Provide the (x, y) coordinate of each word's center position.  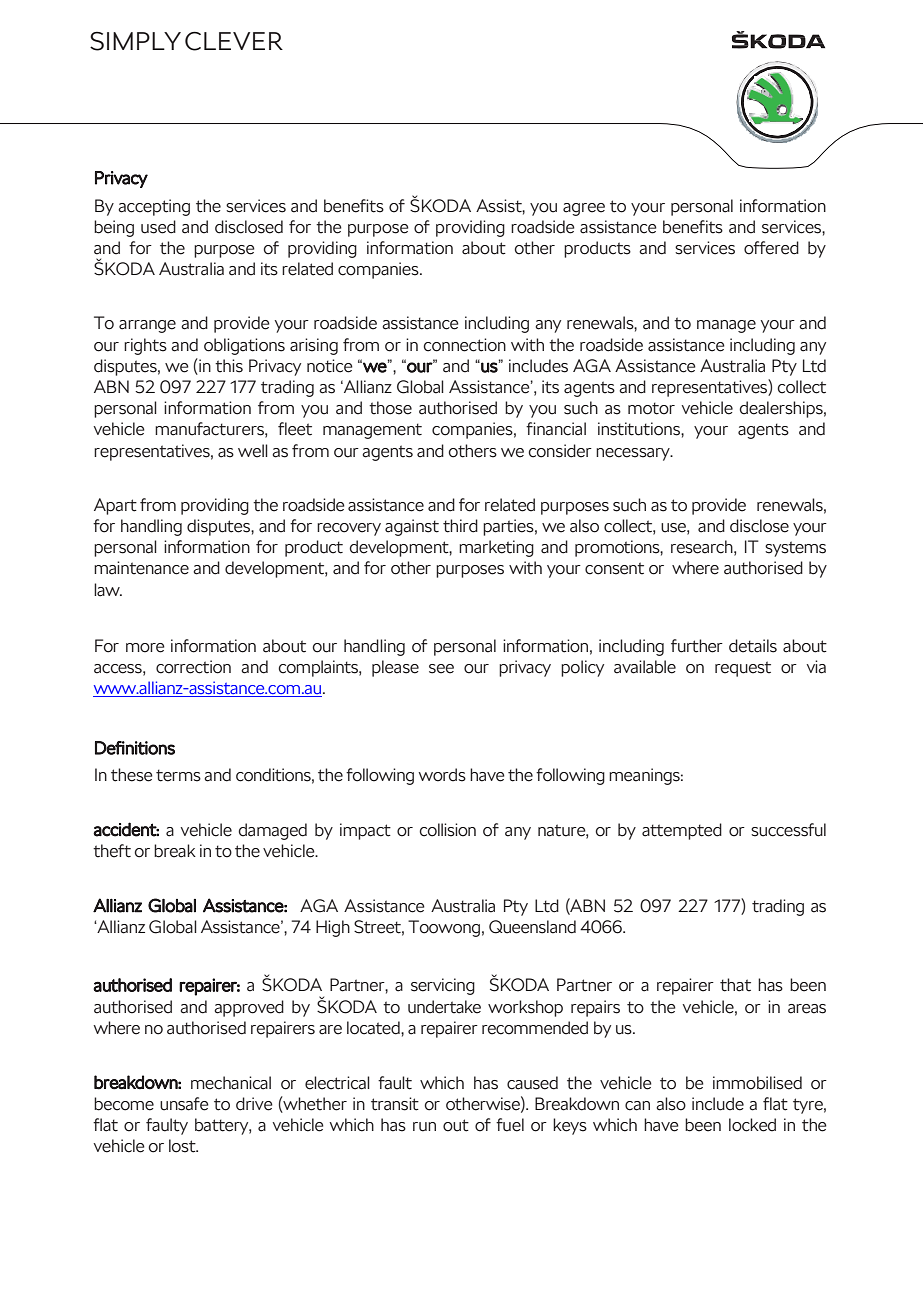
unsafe (184, 1104)
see (441, 669)
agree (584, 209)
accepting (154, 207)
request (743, 669)
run (424, 1127)
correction (193, 667)
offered (771, 248)
